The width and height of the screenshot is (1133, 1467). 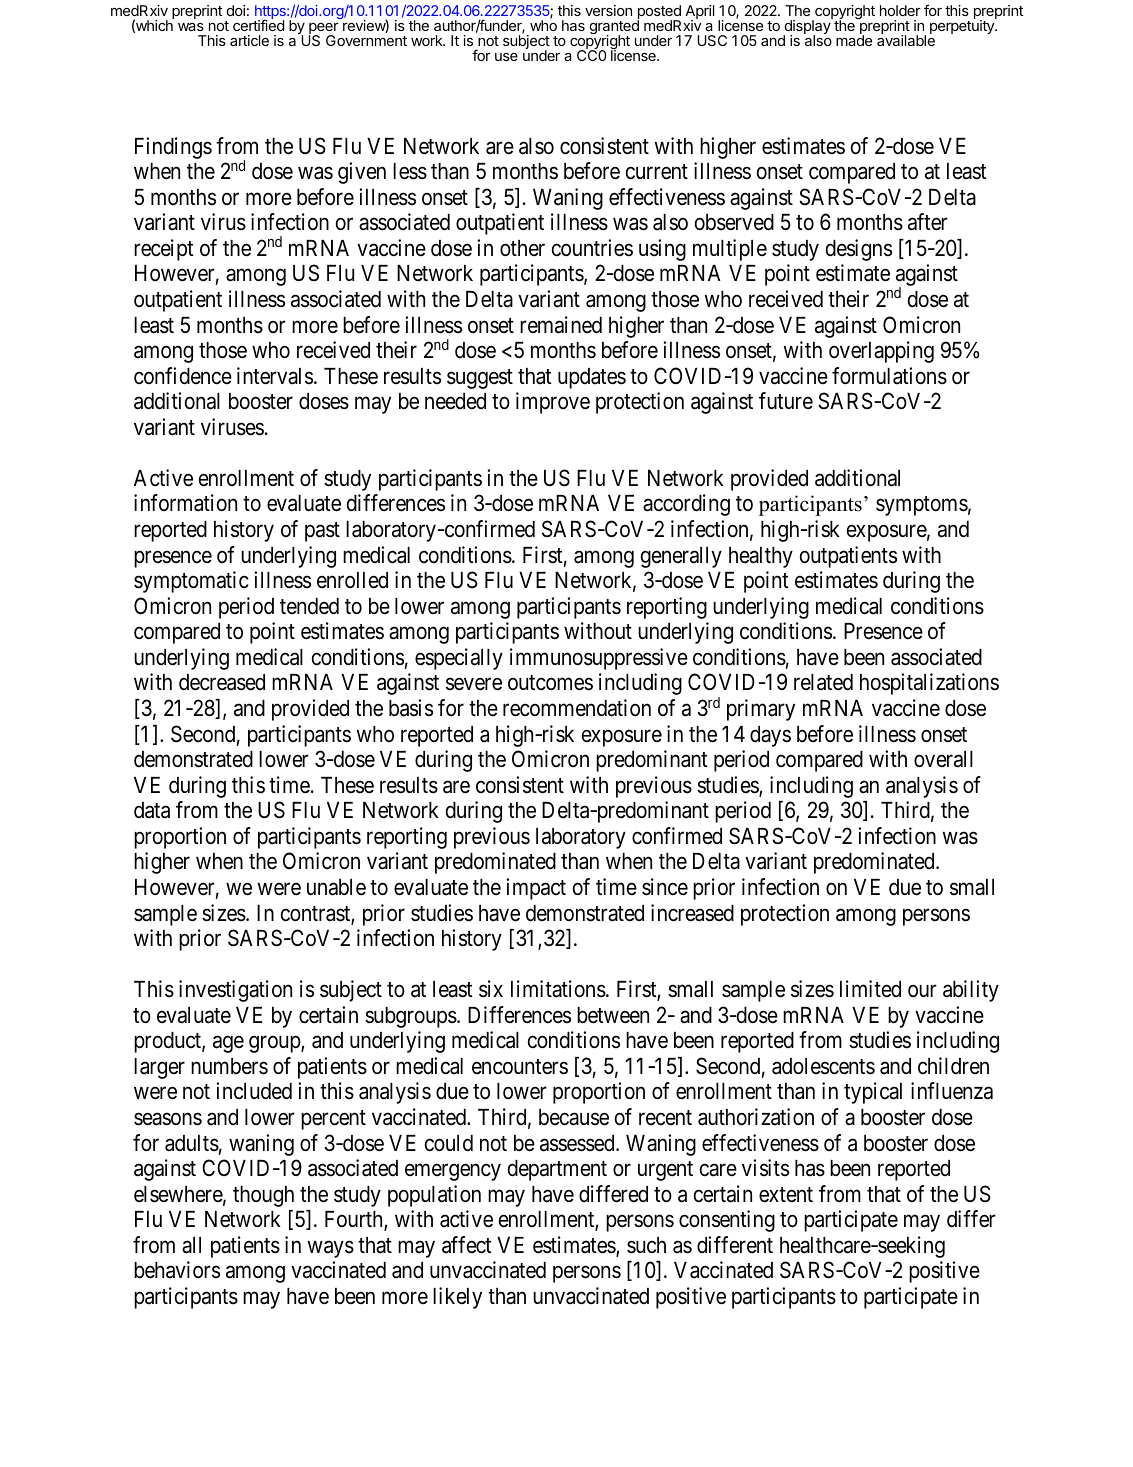 I want to click on granted, so click(x=614, y=27).
